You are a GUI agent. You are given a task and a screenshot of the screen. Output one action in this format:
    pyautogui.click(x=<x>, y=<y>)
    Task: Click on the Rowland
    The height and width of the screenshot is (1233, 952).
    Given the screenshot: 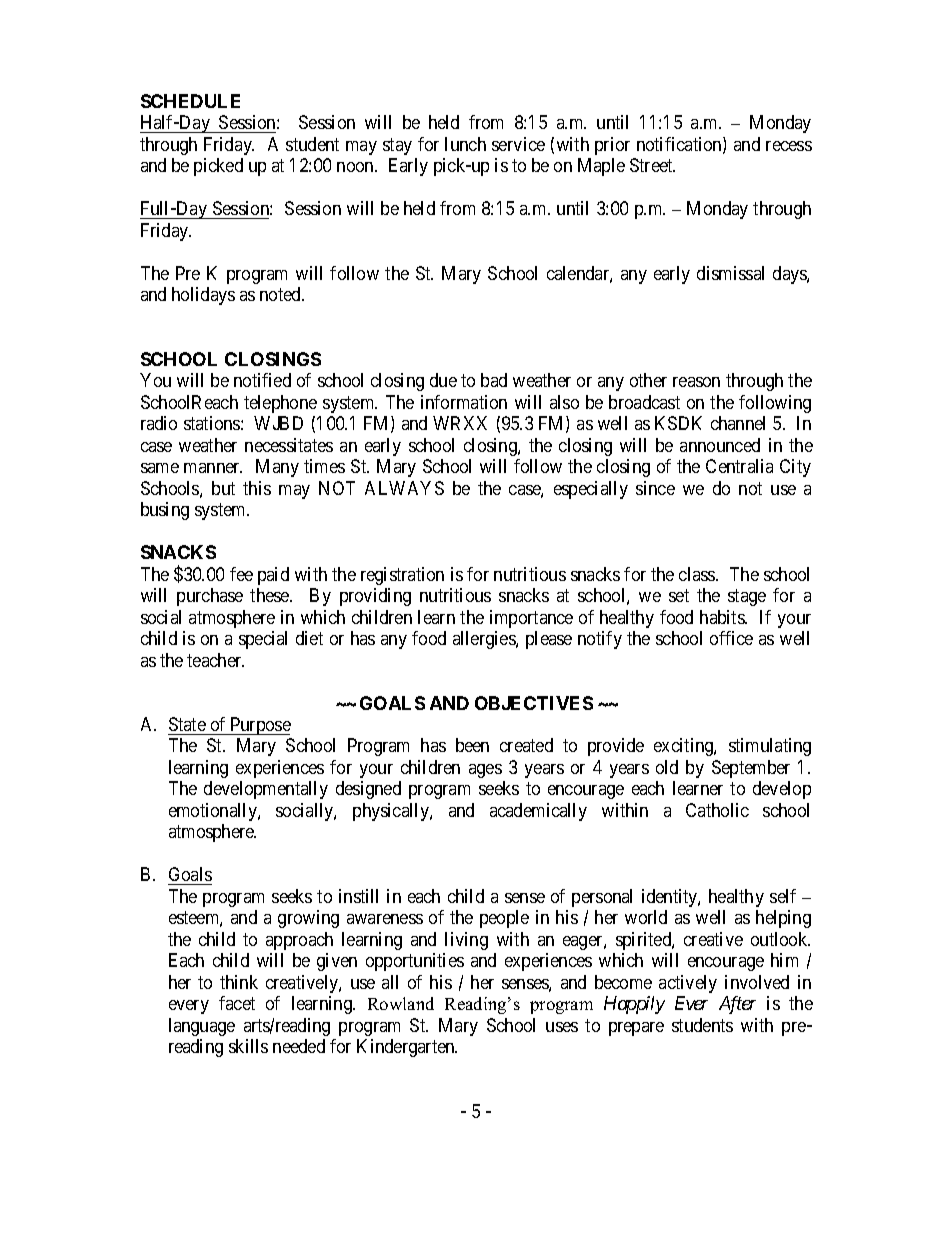 What is the action you would take?
    pyautogui.click(x=401, y=1003)
